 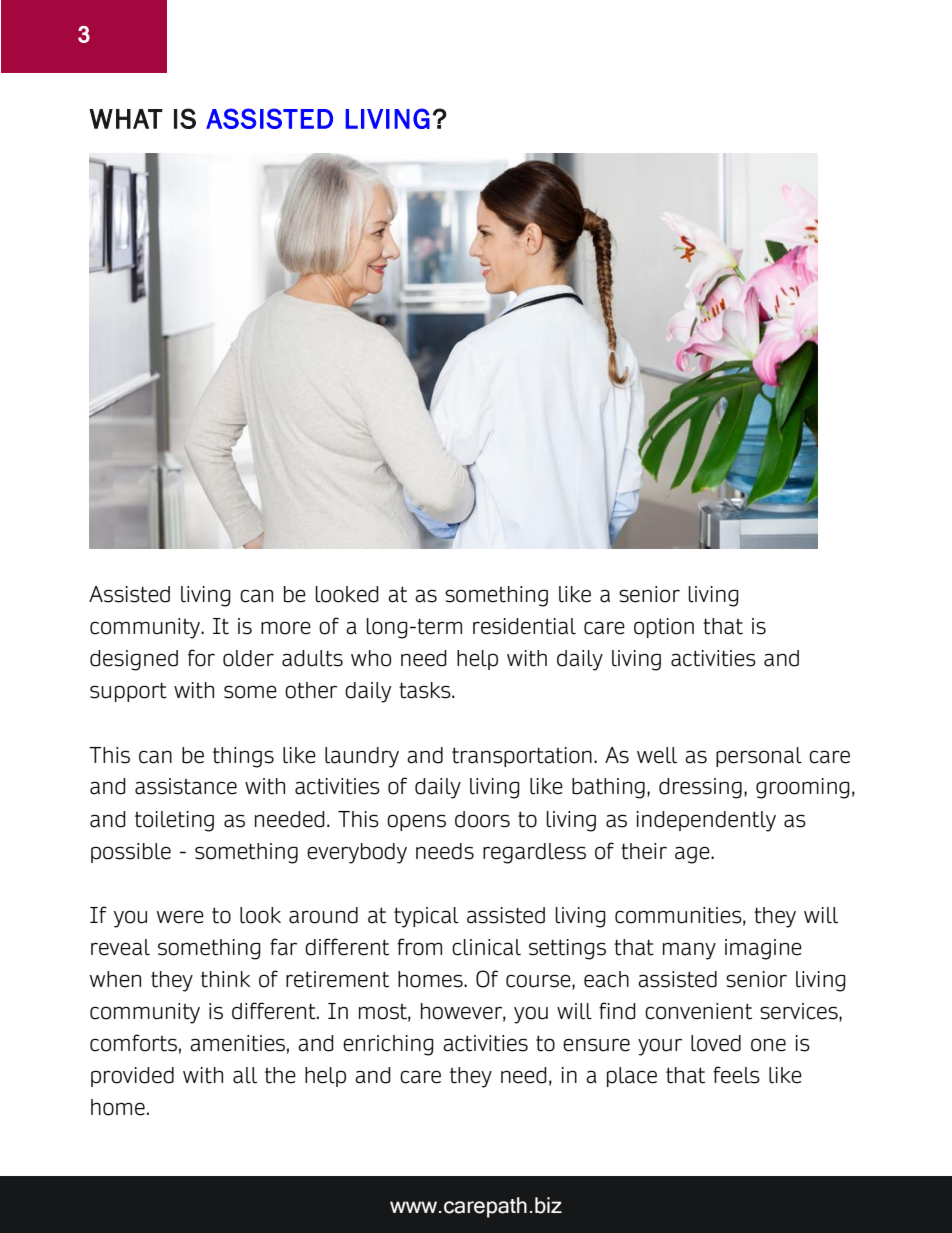 I want to click on option, so click(x=664, y=628).
